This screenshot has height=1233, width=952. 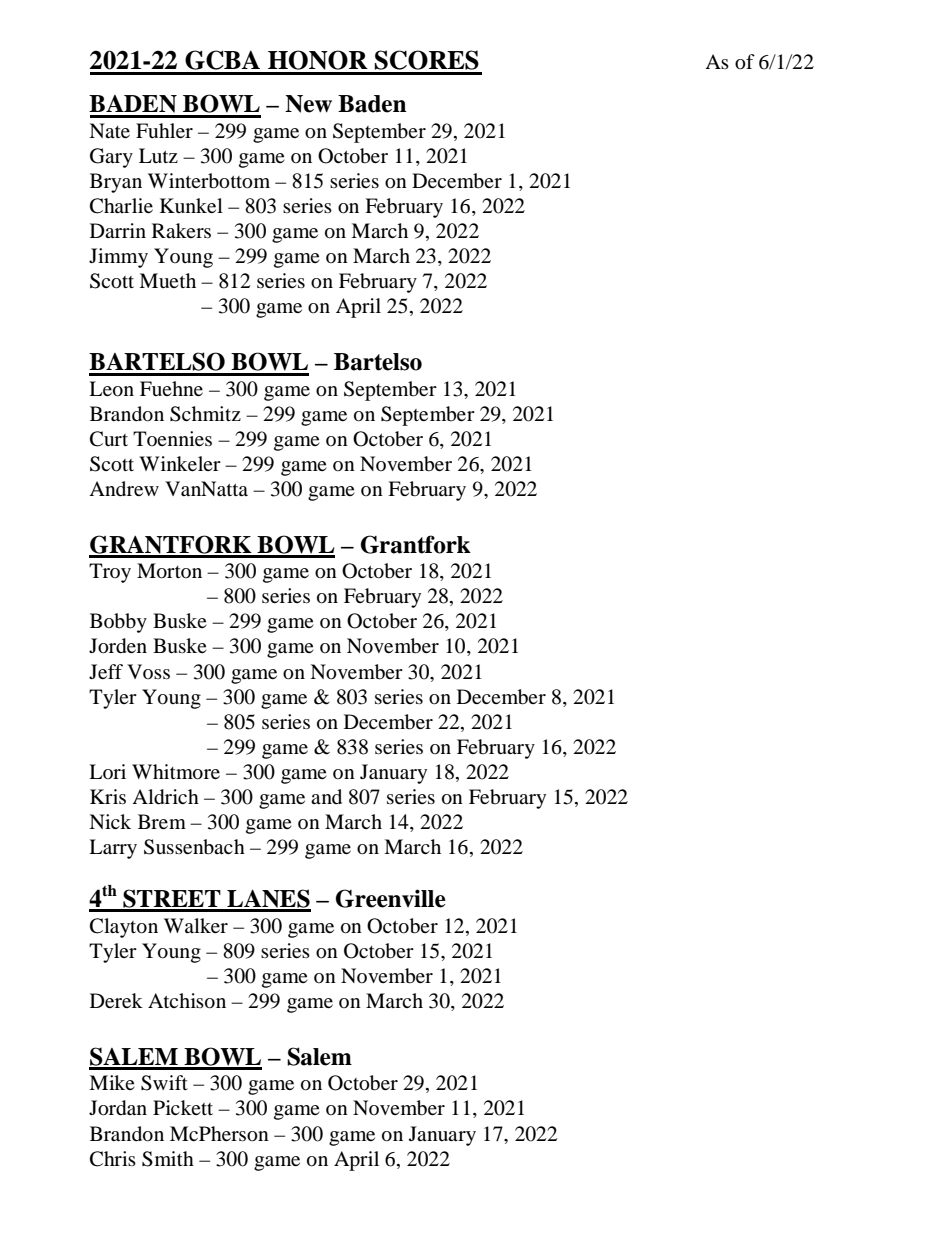 I want to click on Schmitz, so click(x=205, y=414).
